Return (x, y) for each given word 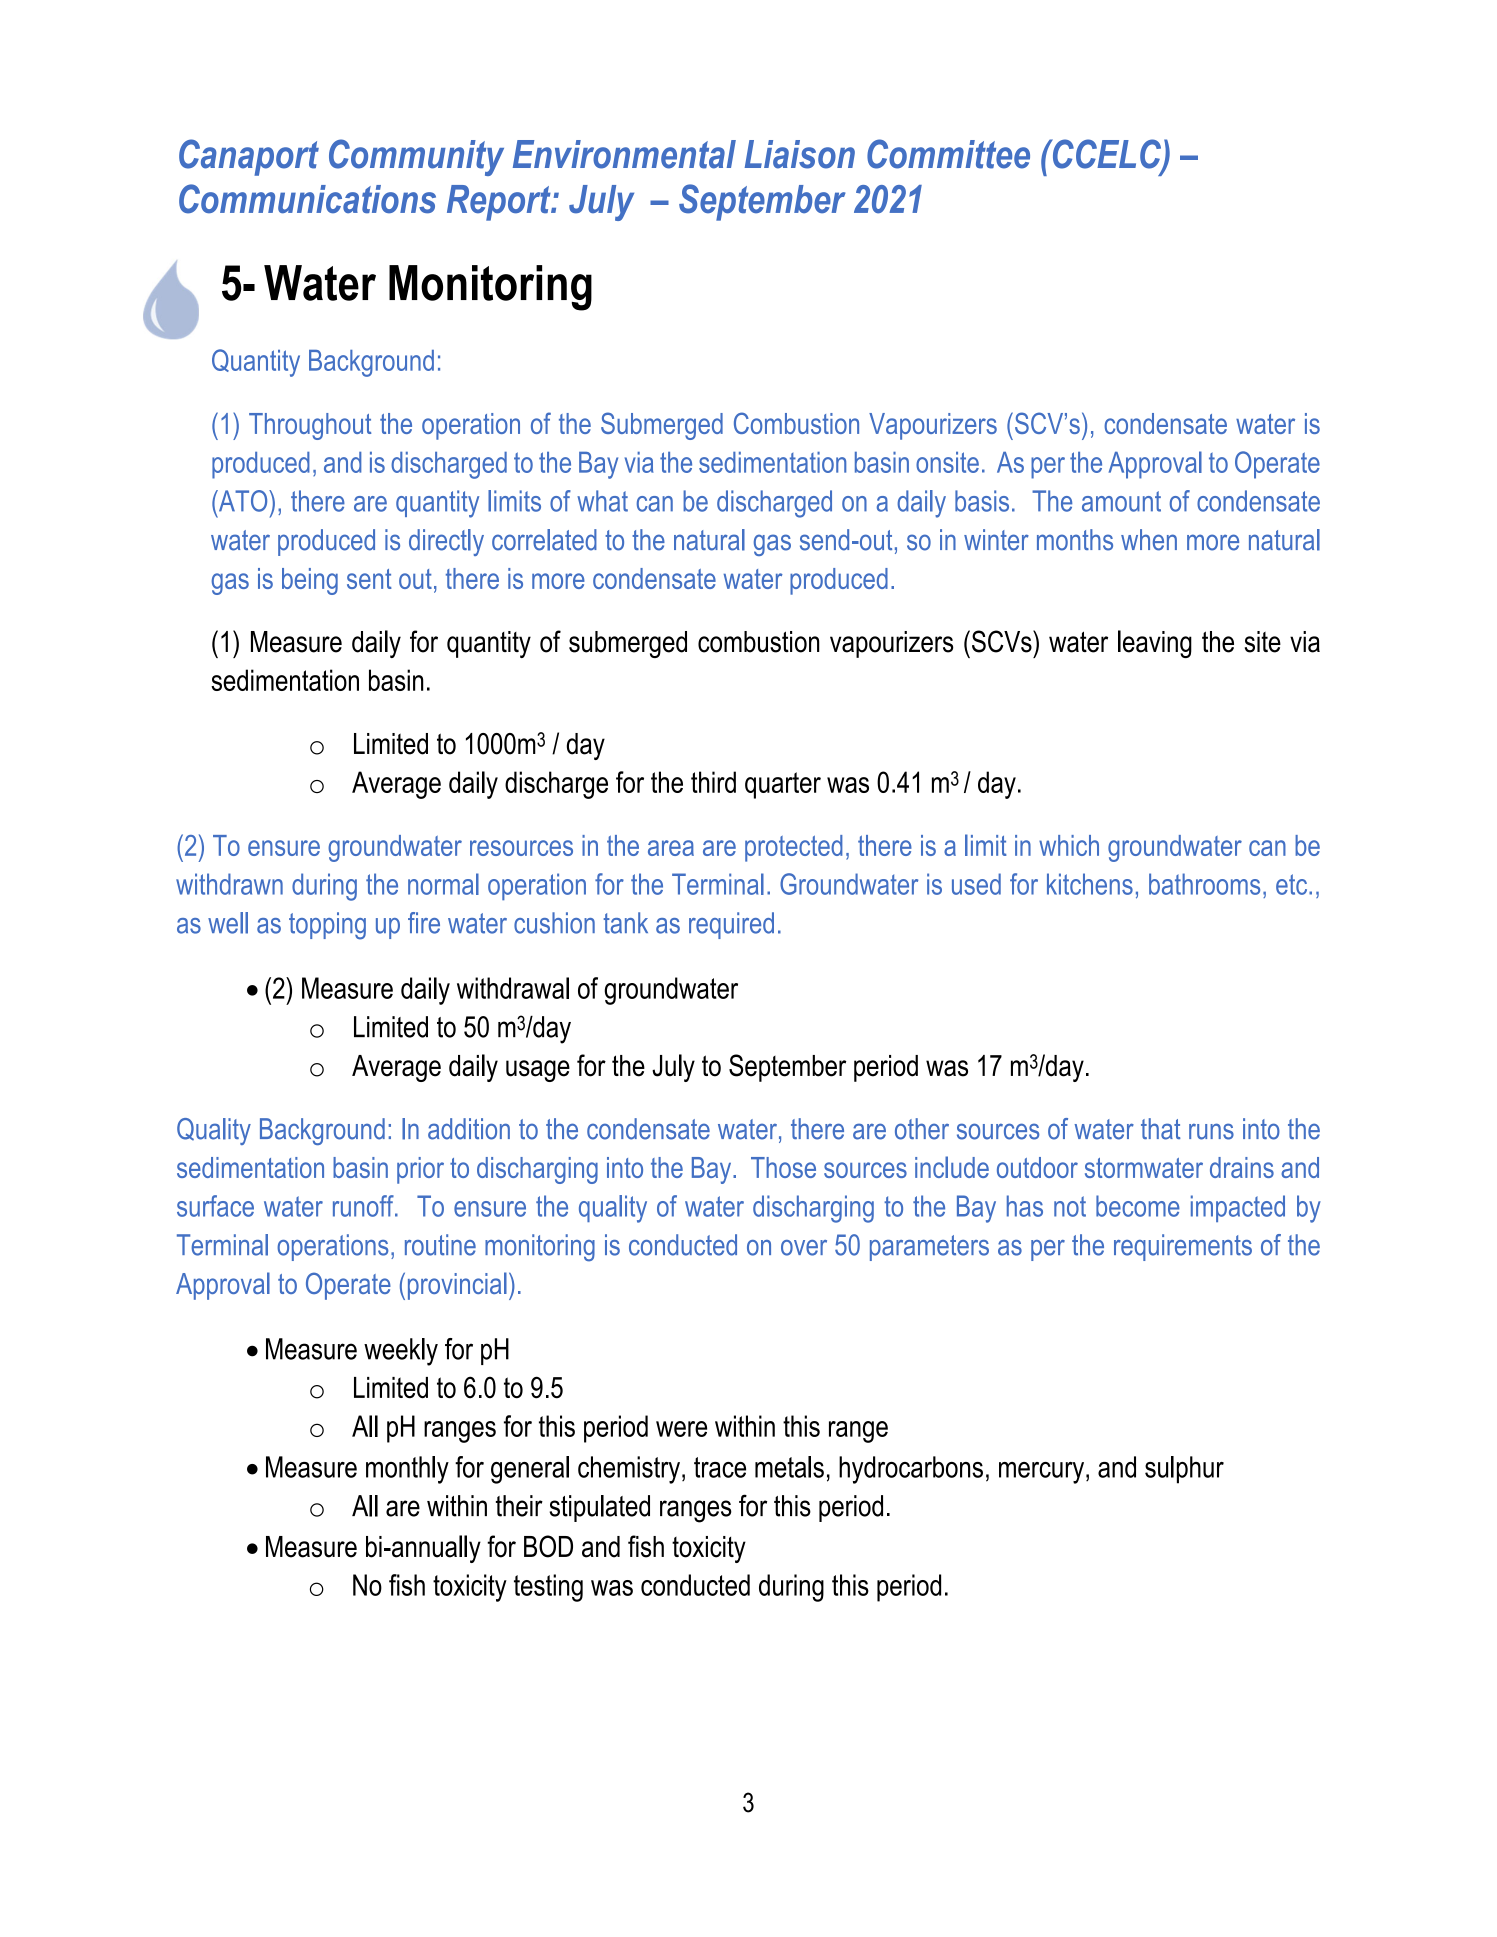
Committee (948, 154)
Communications (307, 199)
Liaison (800, 154)
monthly (407, 1470)
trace (720, 1467)
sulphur (1184, 1470)
